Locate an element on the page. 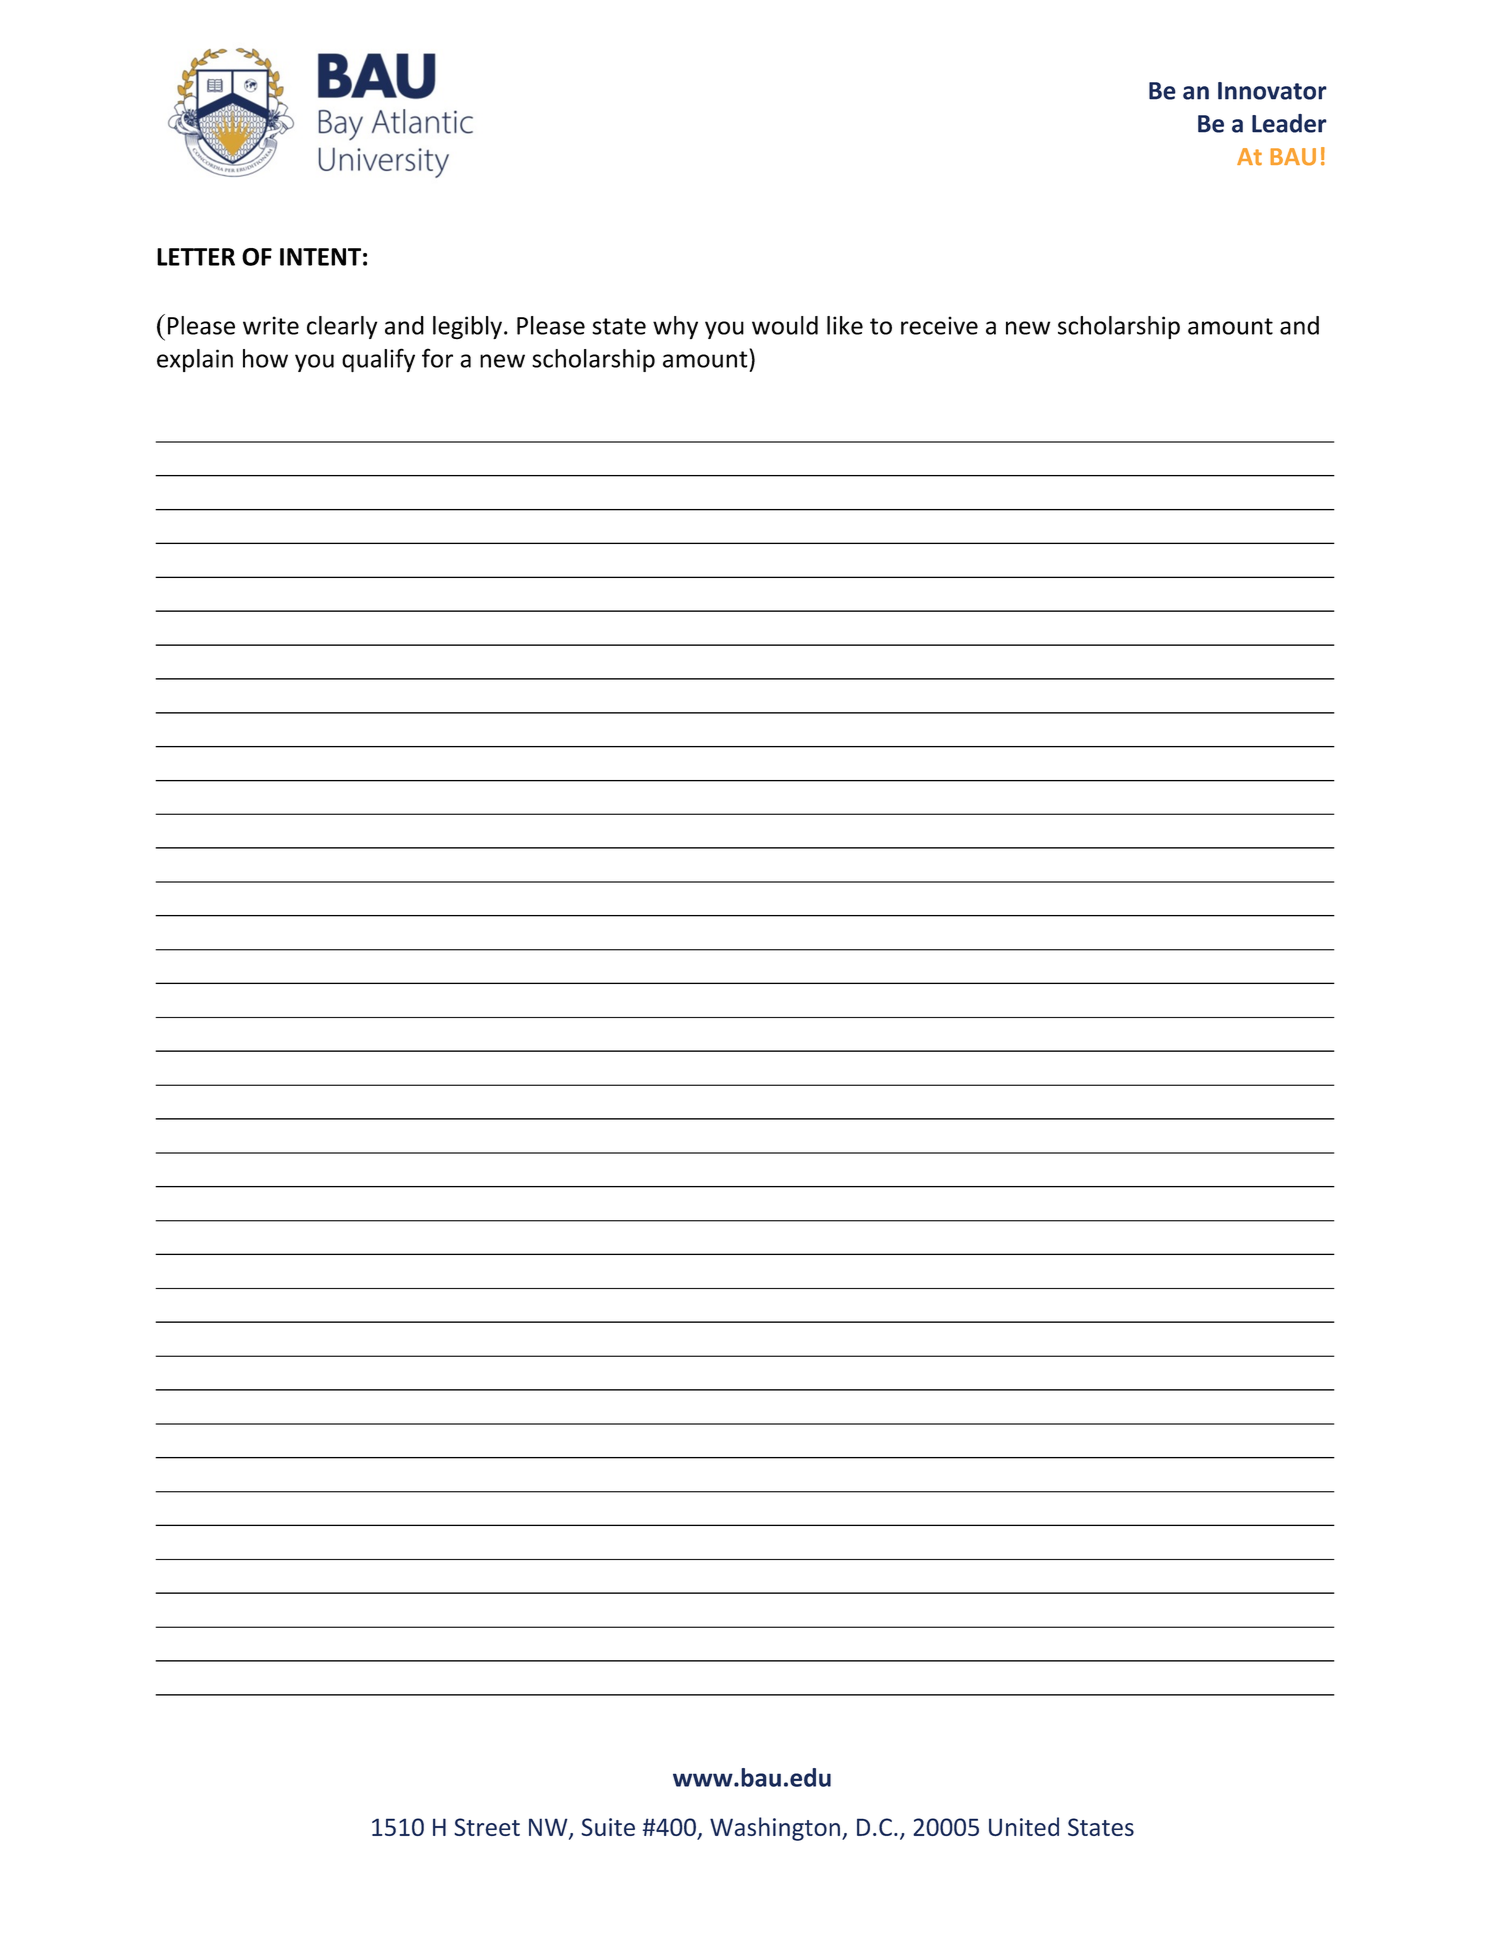 The image size is (1502, 1944). Street is located at coordinates (487, 1827).
